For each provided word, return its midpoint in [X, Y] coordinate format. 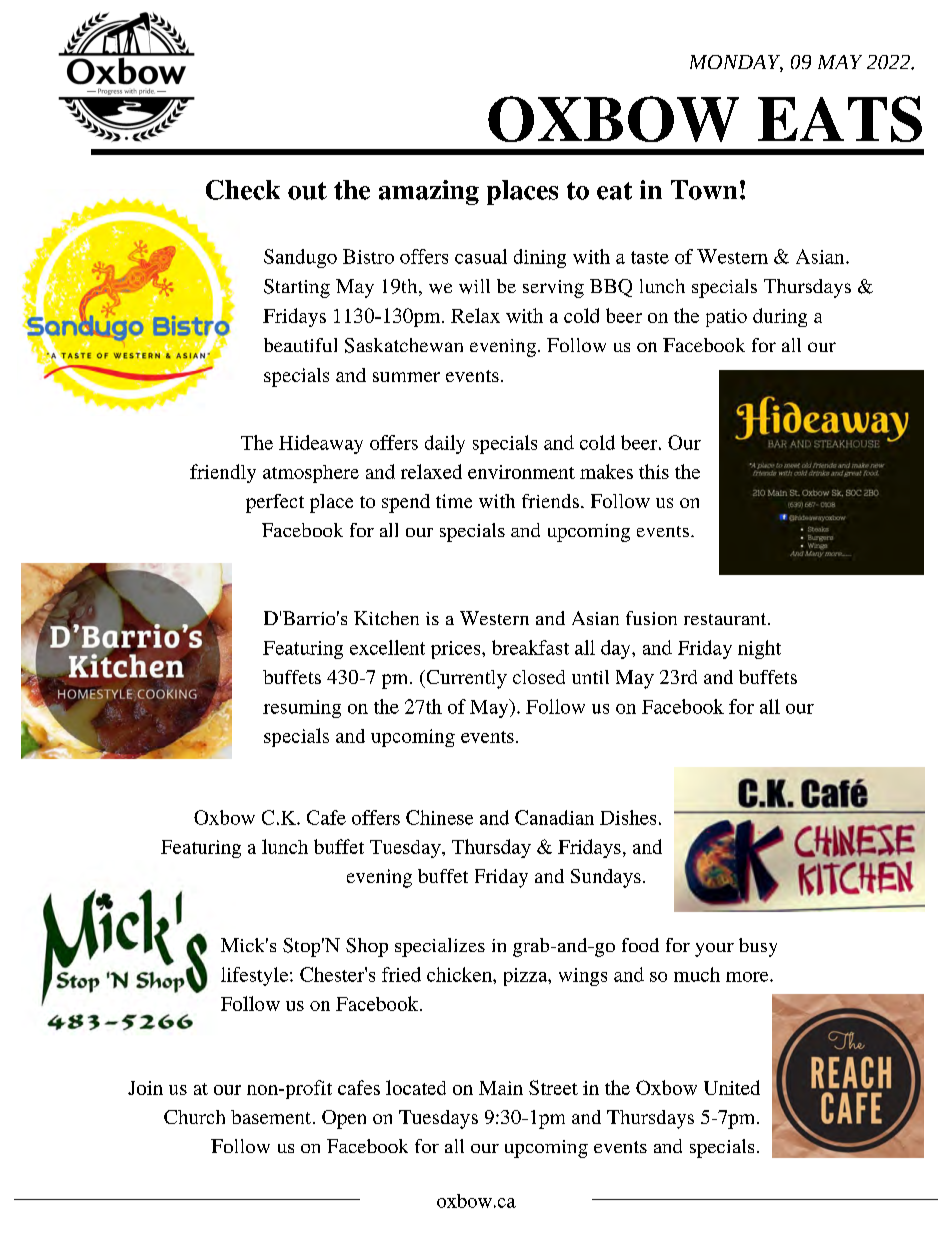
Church [194, 1117]
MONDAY [736, 63]
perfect [275, 503]
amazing [429, 192]
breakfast [530, 647]
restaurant [726, 619]
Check [243, 190]
